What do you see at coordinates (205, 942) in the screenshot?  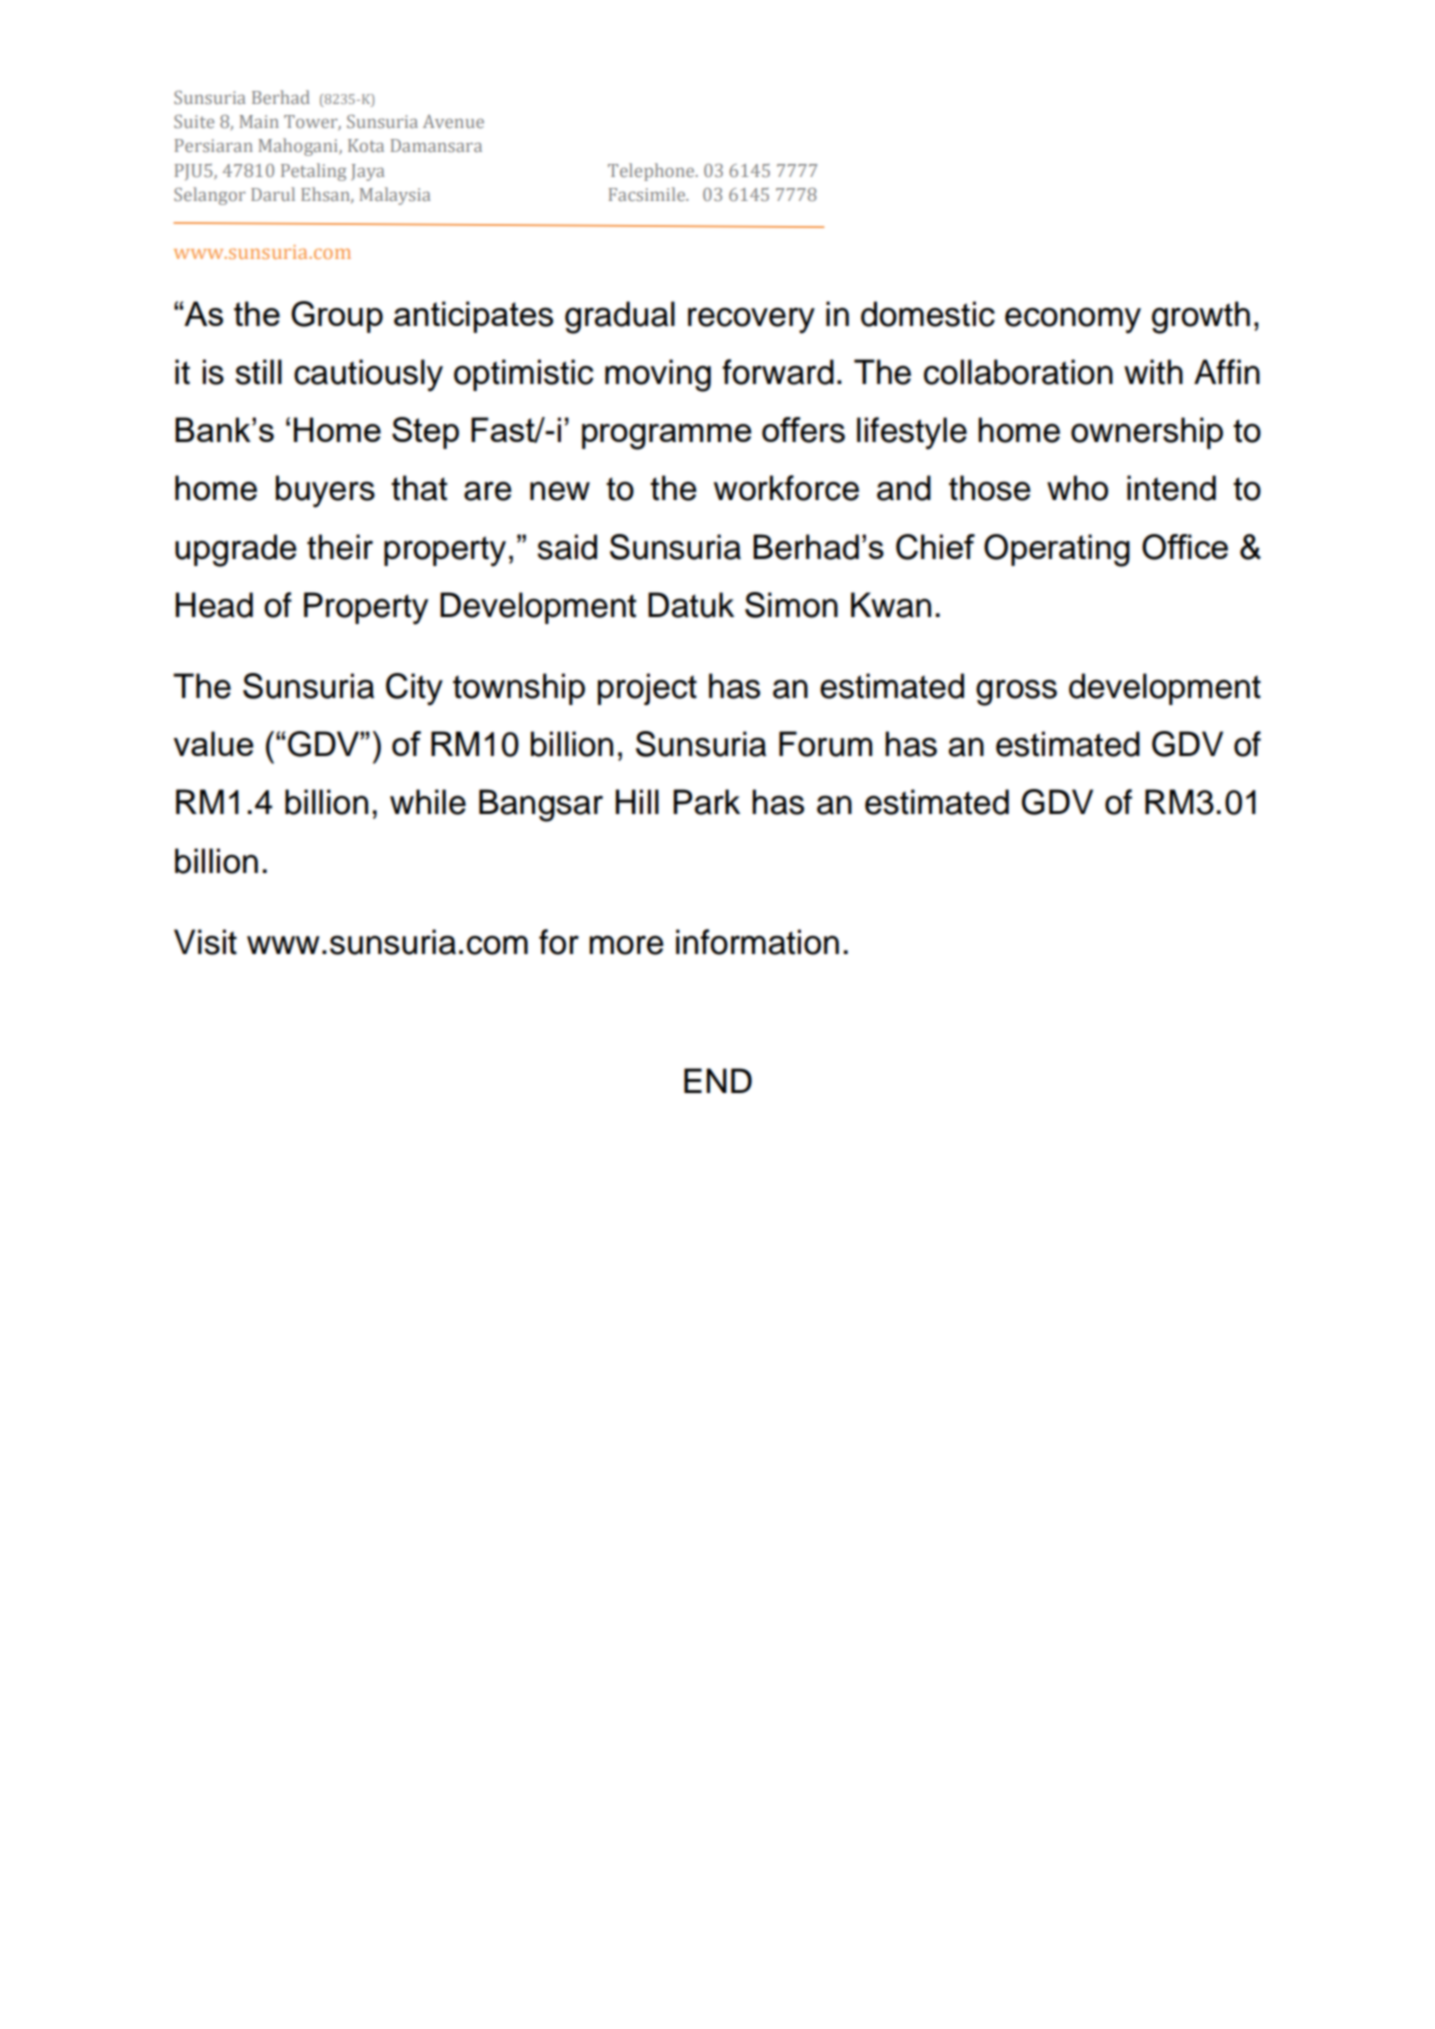 I see `Visit` at bounding box center [205, 942].
